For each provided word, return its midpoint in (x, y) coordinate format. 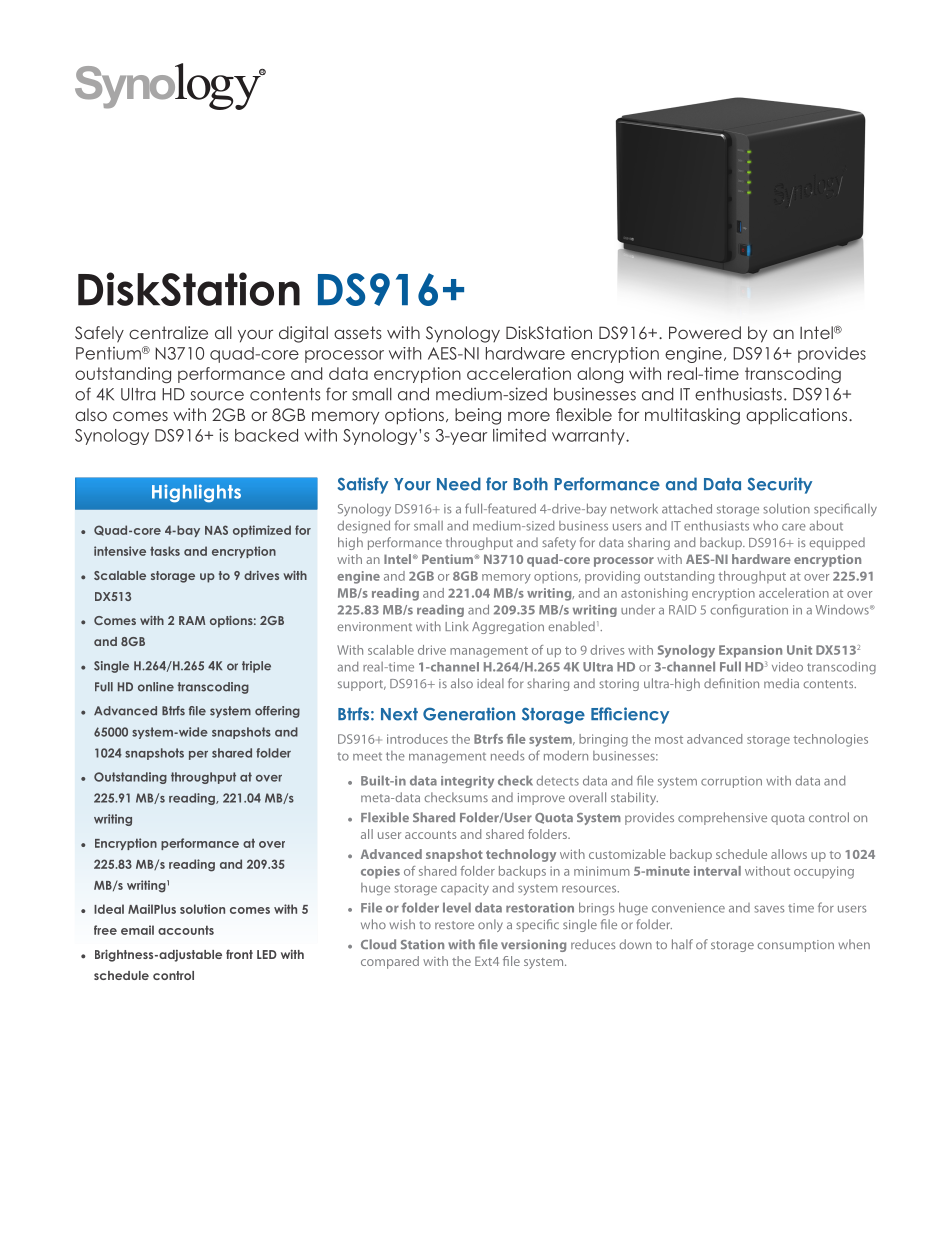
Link (456, 626)
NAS (216, 530)
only (490, 925)
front (239, 954)
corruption (731, 782)
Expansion (750, 651)
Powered (705, 332)
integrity (467, 782)
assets (358, 332)
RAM (192, 620)
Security (780, 485)
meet (367, 756)
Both (530, 484)
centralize (168, 332)
